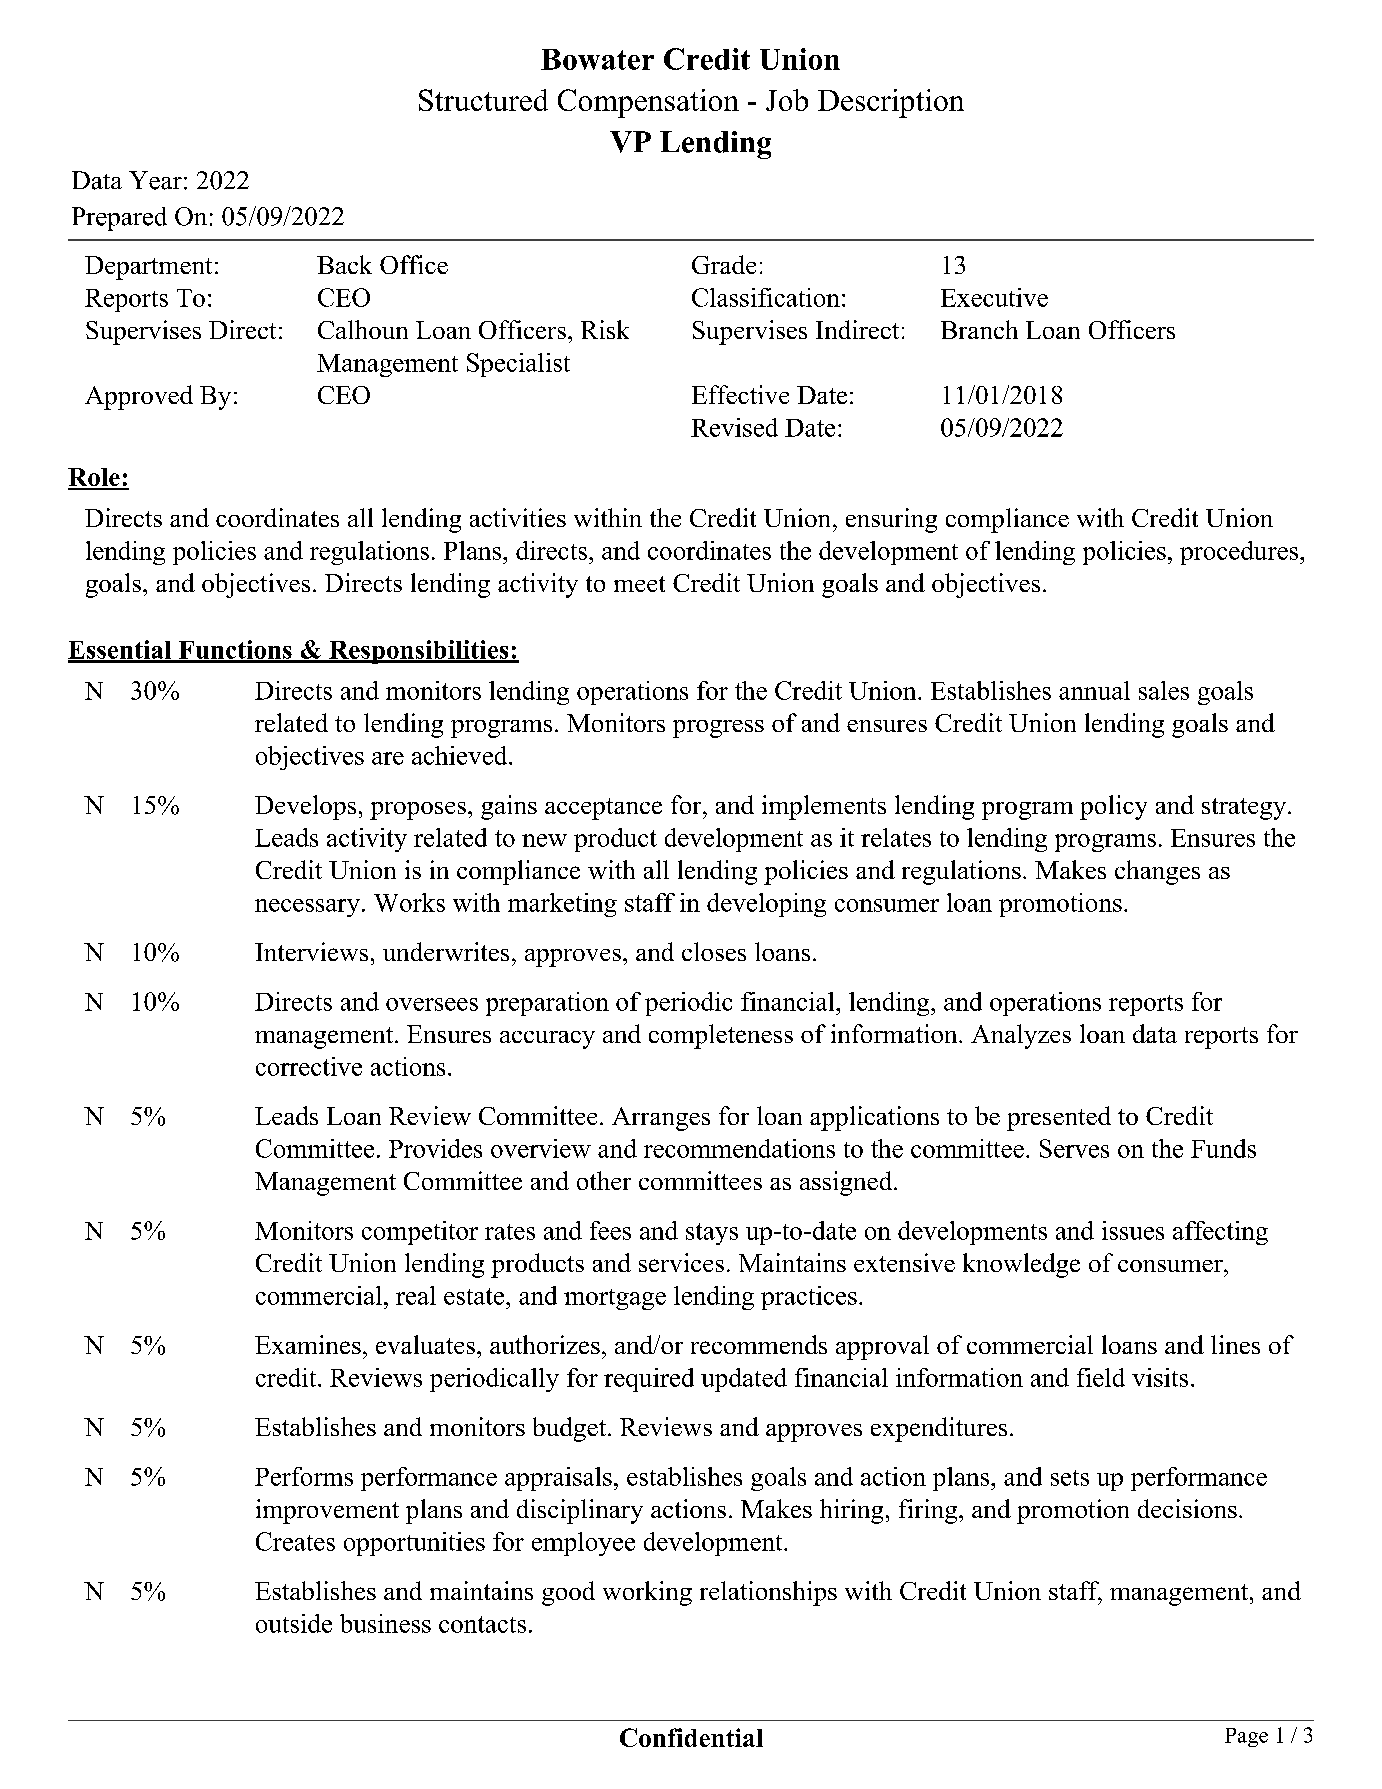 The image size is (1382, 1789). I want to click on services, so click(681, 1262).
